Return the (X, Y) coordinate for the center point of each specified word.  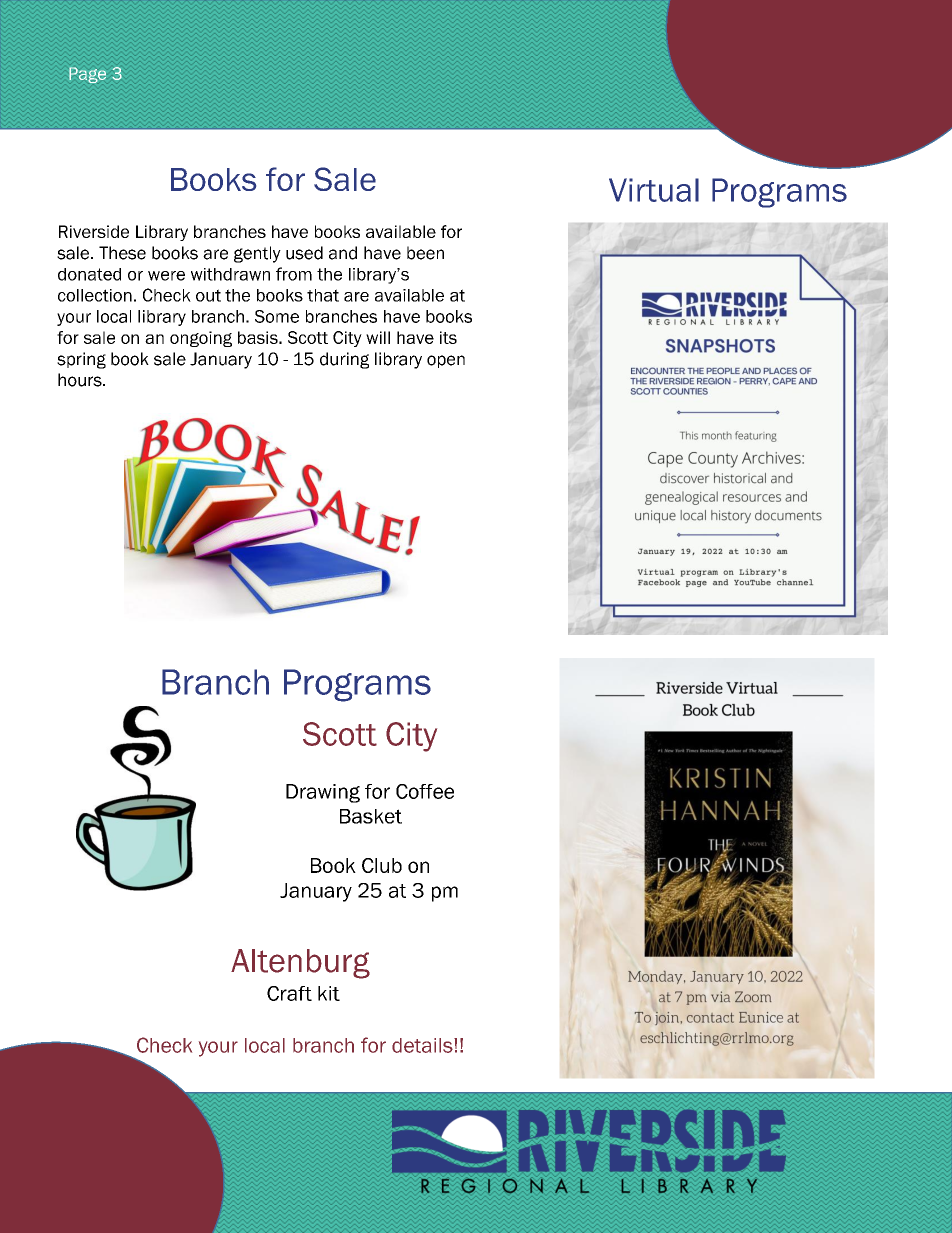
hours (81, 380)
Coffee (425, 791)
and (343, 253)
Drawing (323, 793)
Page (87, 75)
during (344, 360)
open (446, 361)
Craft (289, 993)
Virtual (654, 190)
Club (382, 865)
